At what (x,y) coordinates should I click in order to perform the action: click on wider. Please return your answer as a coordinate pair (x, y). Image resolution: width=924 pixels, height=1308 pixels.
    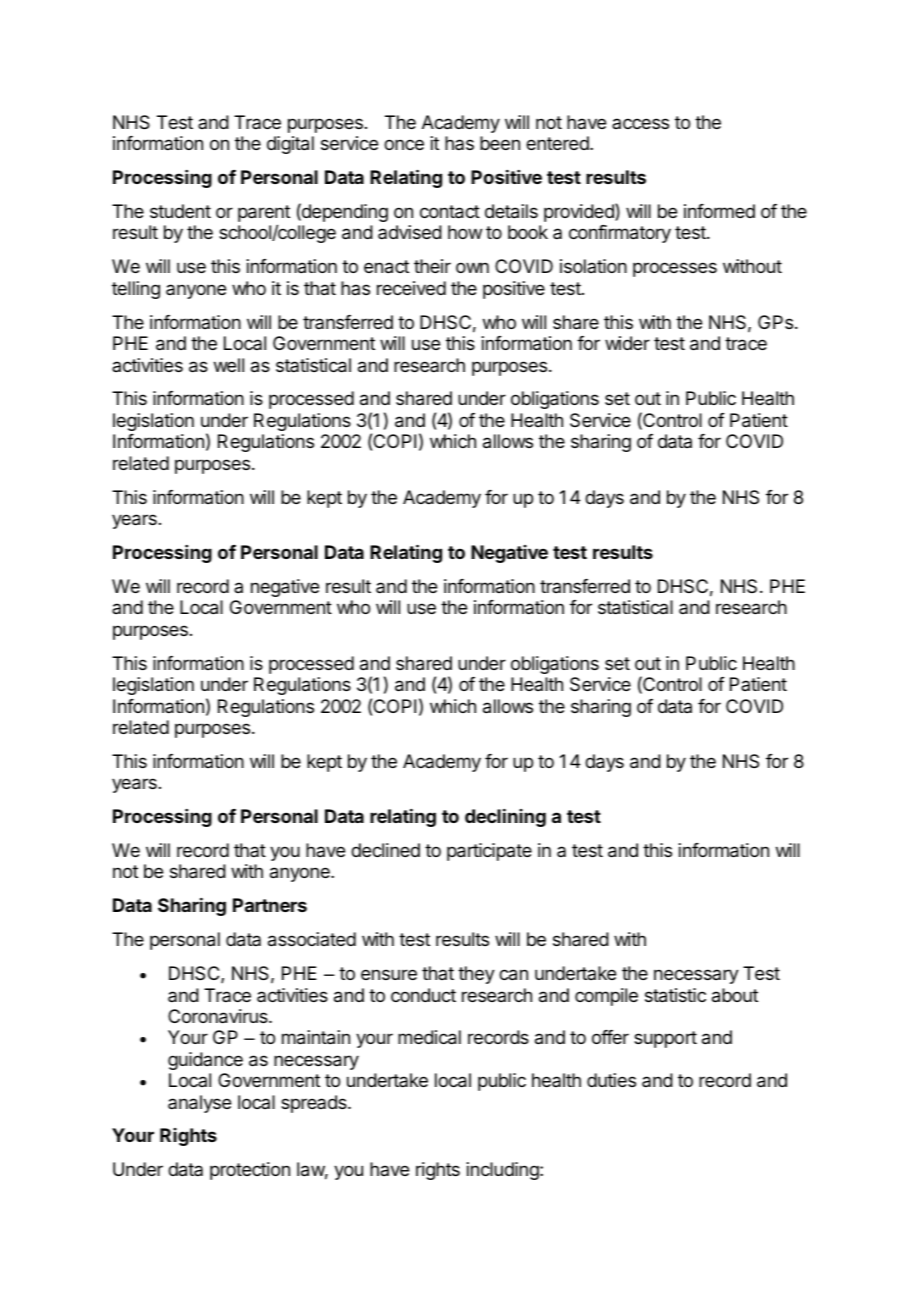
    Looking at the image, I should click on (627, 343).
